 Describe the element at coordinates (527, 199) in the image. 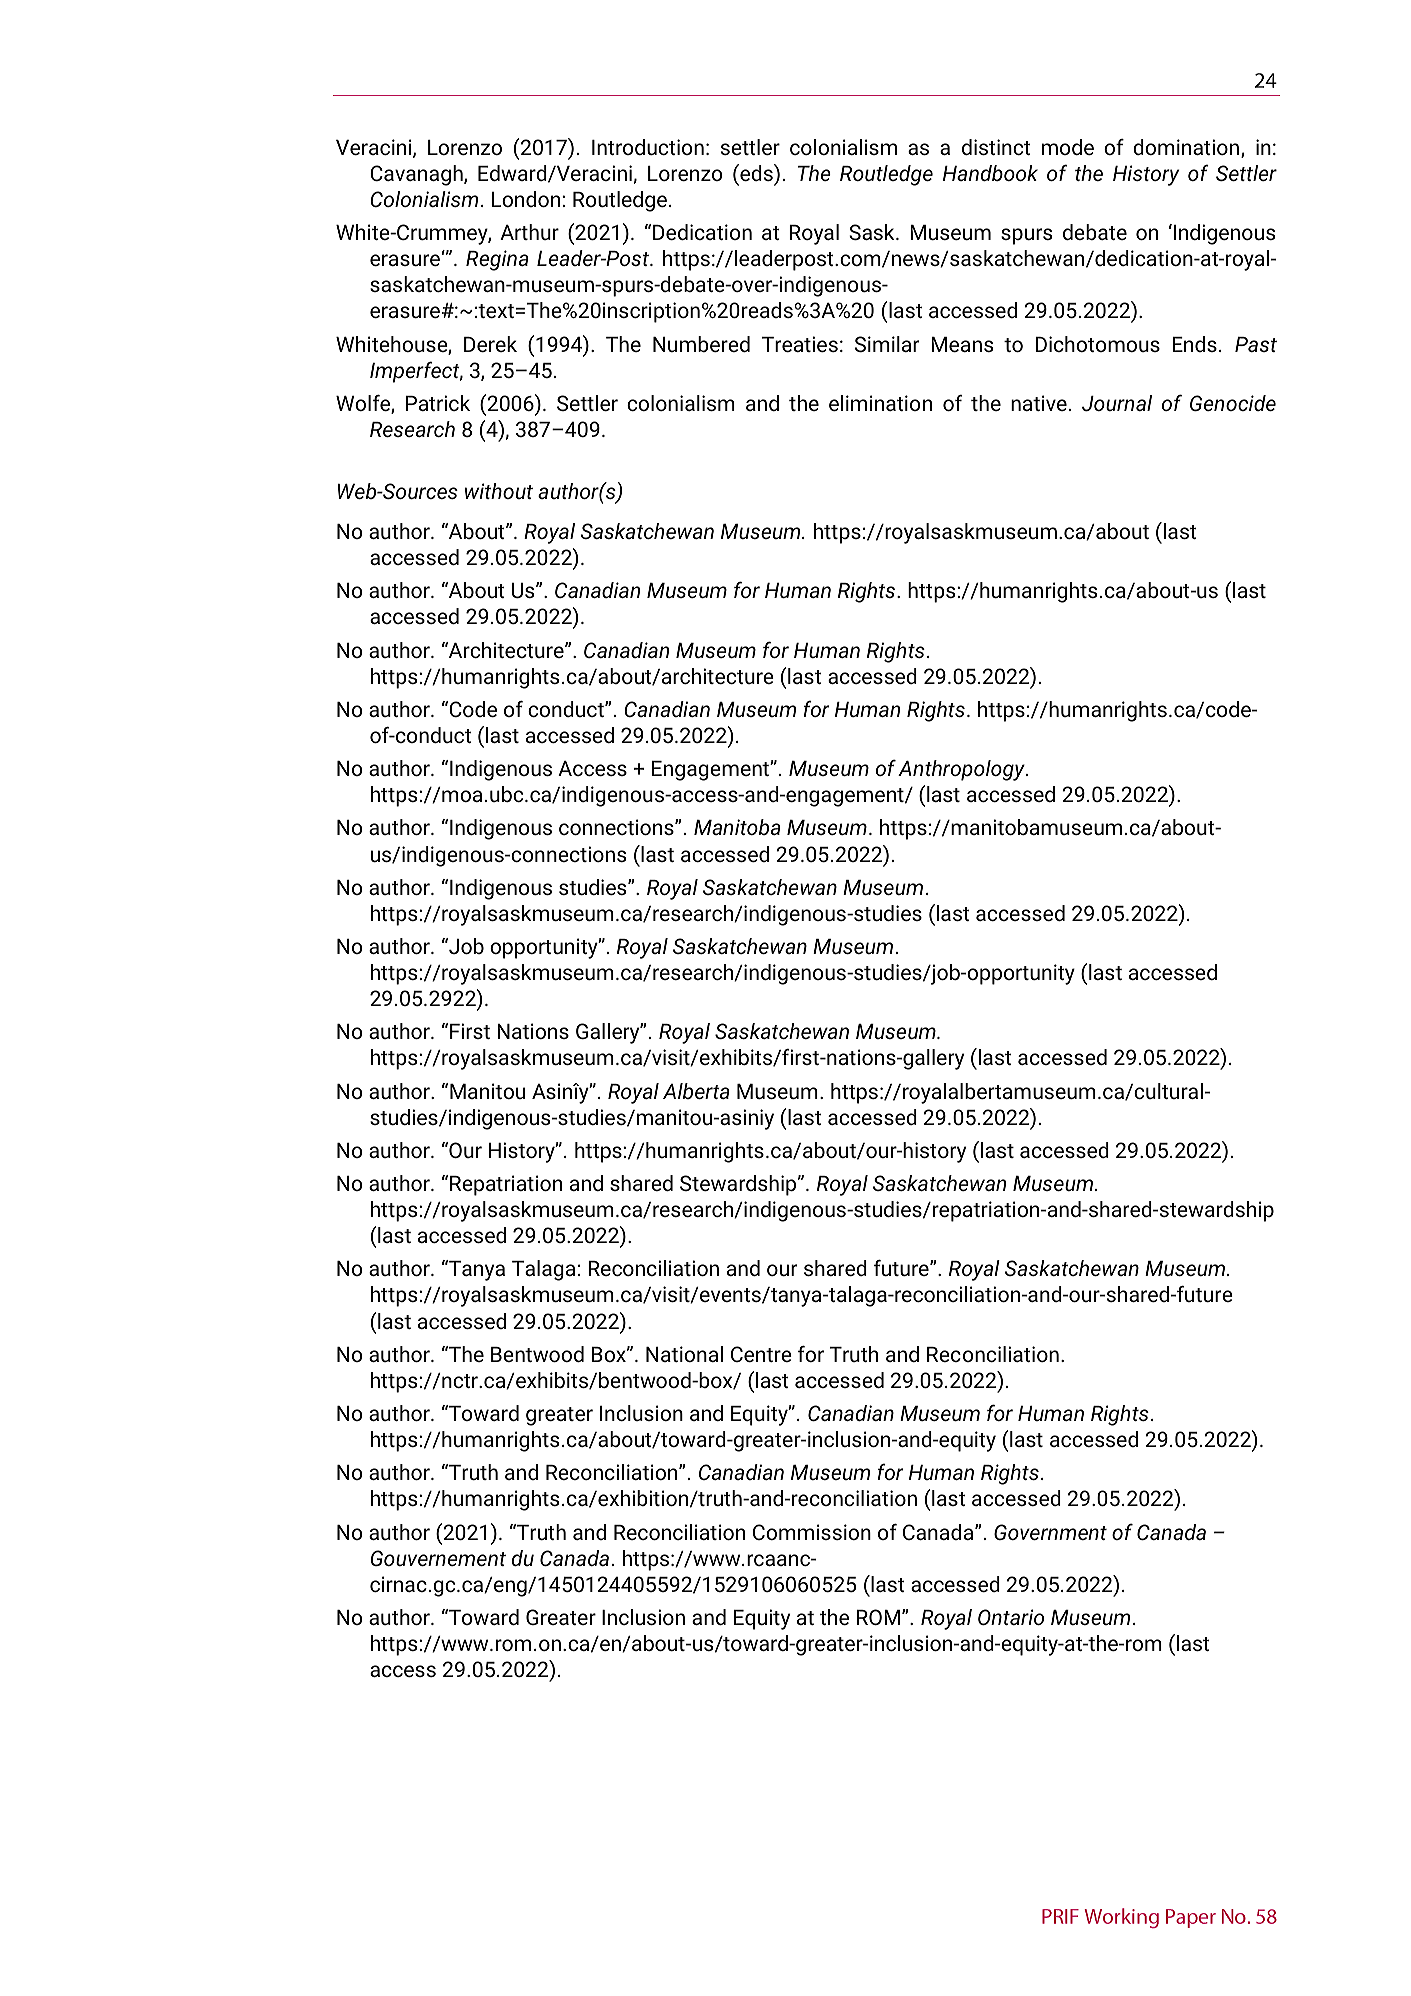

I see `London` at that location.
